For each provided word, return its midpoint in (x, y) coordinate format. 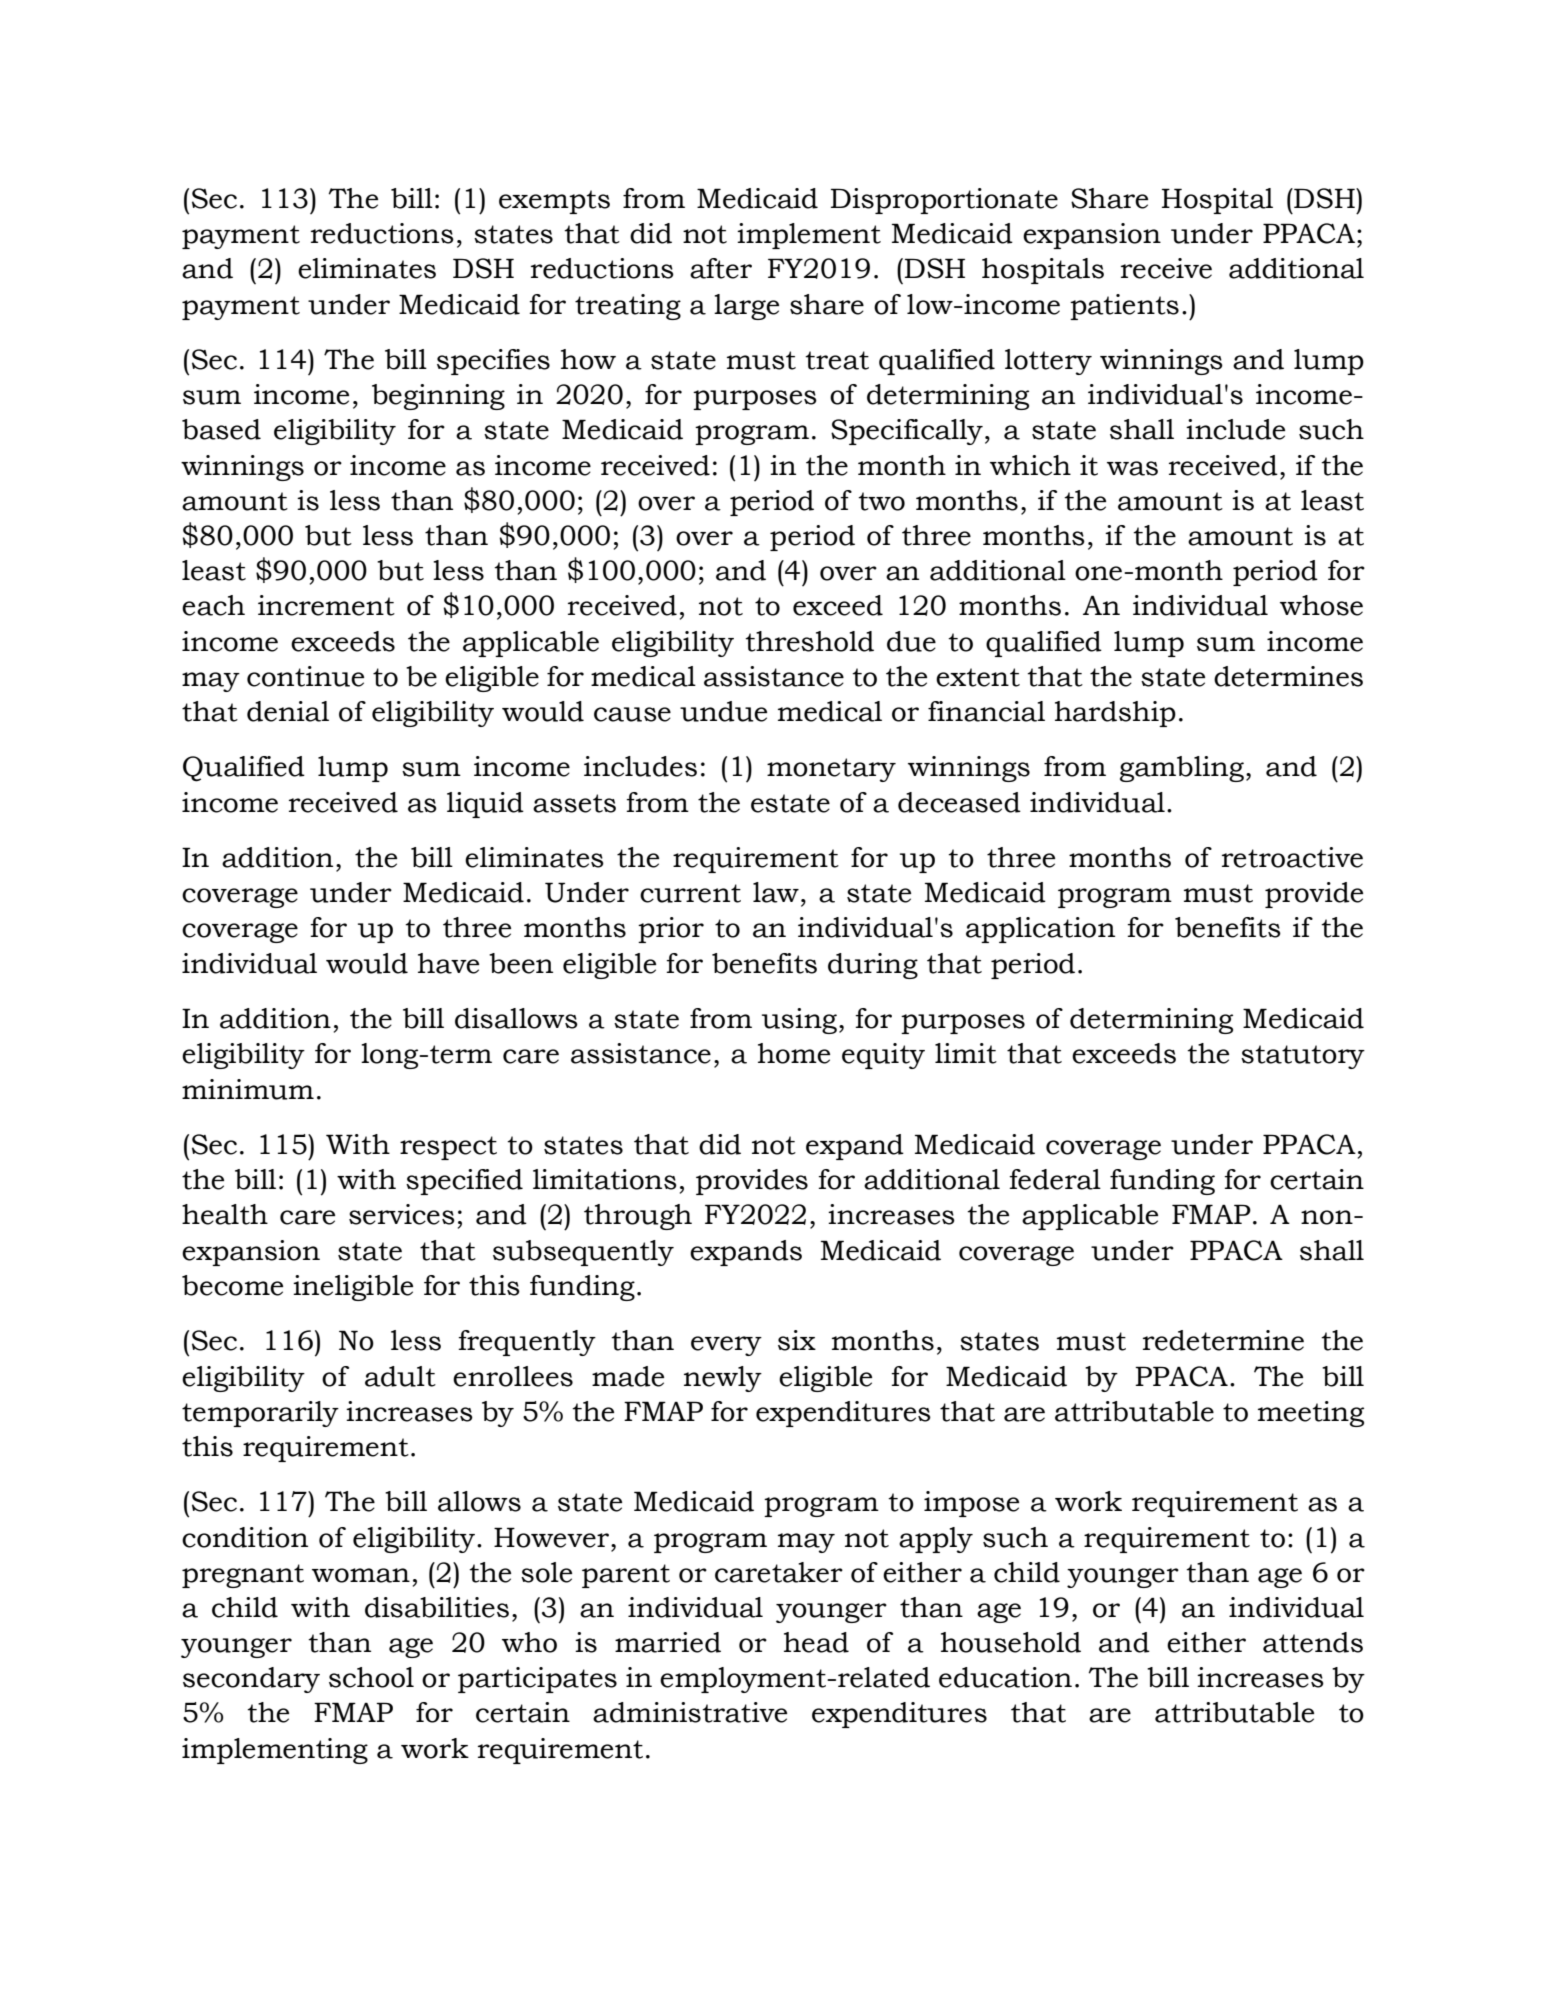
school (371, 1677)
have (448, 963)
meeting (1311, 1414)
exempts (554, 202)
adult (400, 1376)
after (721, 268)
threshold (809, 641)
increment (326, 605)
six (797, 1340)
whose (1321, 605)
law (776, 892)
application (1040, 930)
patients (1124, 307)
